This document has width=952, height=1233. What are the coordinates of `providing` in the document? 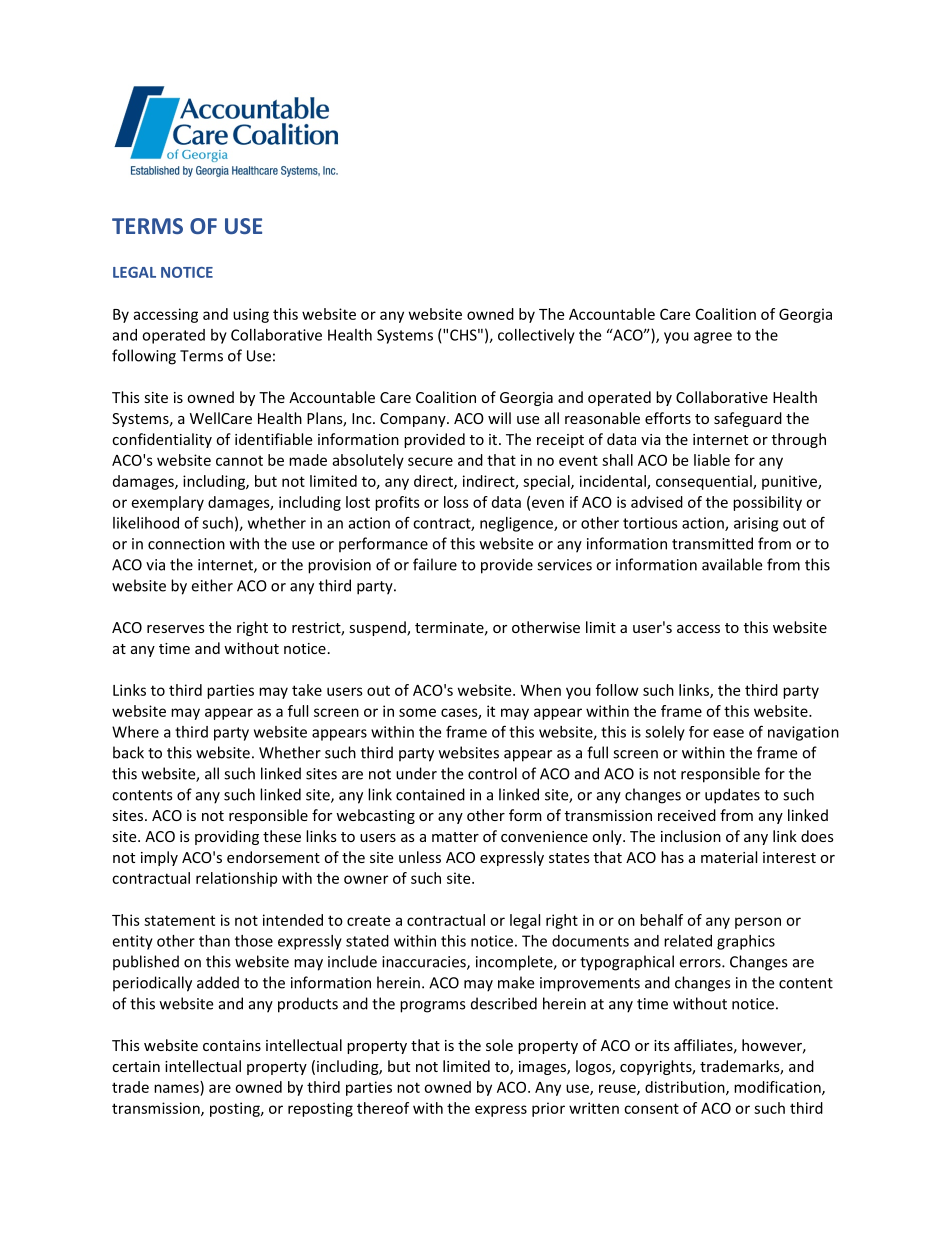 It's located at (227, 837).
